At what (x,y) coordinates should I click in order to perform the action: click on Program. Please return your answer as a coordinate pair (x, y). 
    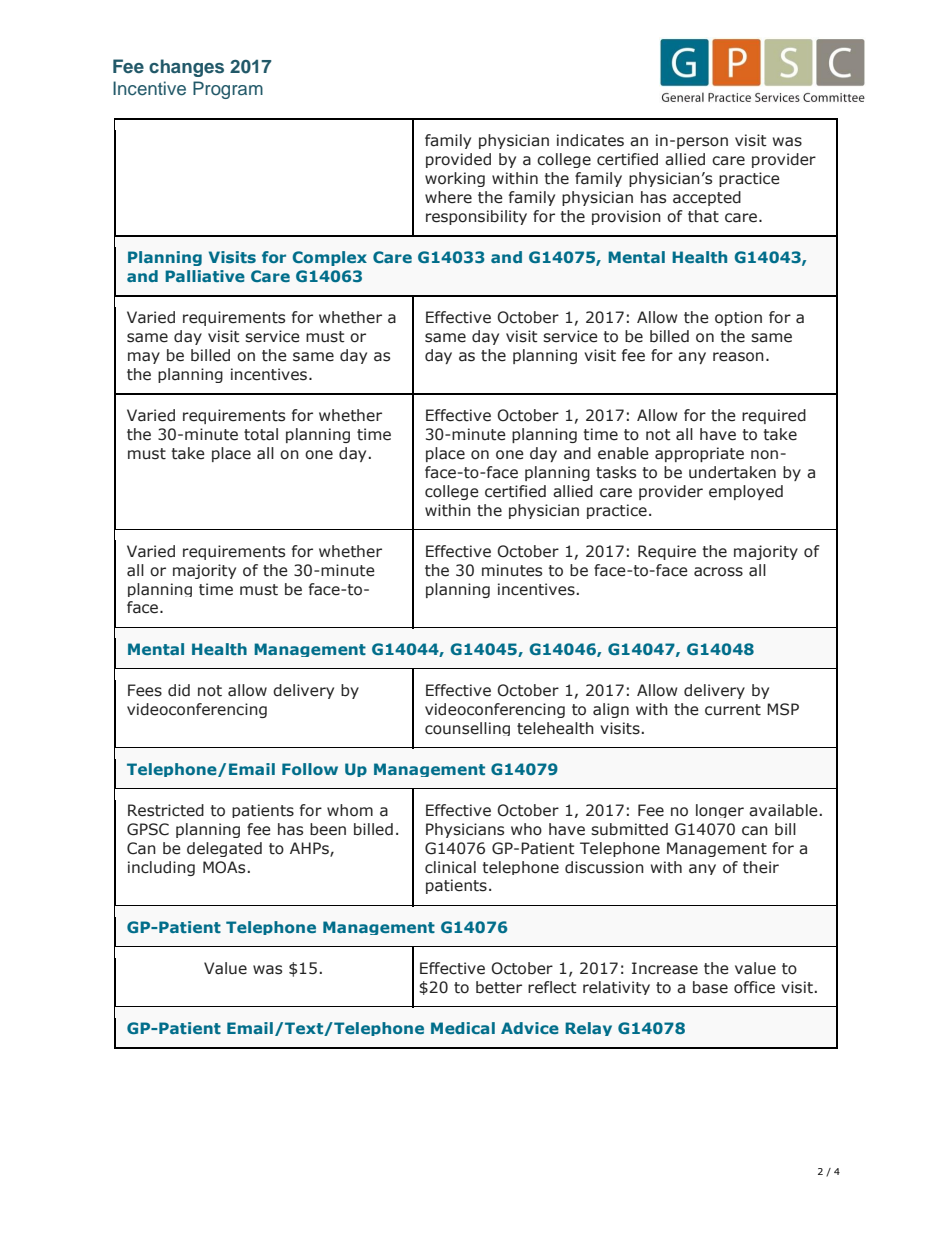
    Looking at the image, I should click on (228, 90).
